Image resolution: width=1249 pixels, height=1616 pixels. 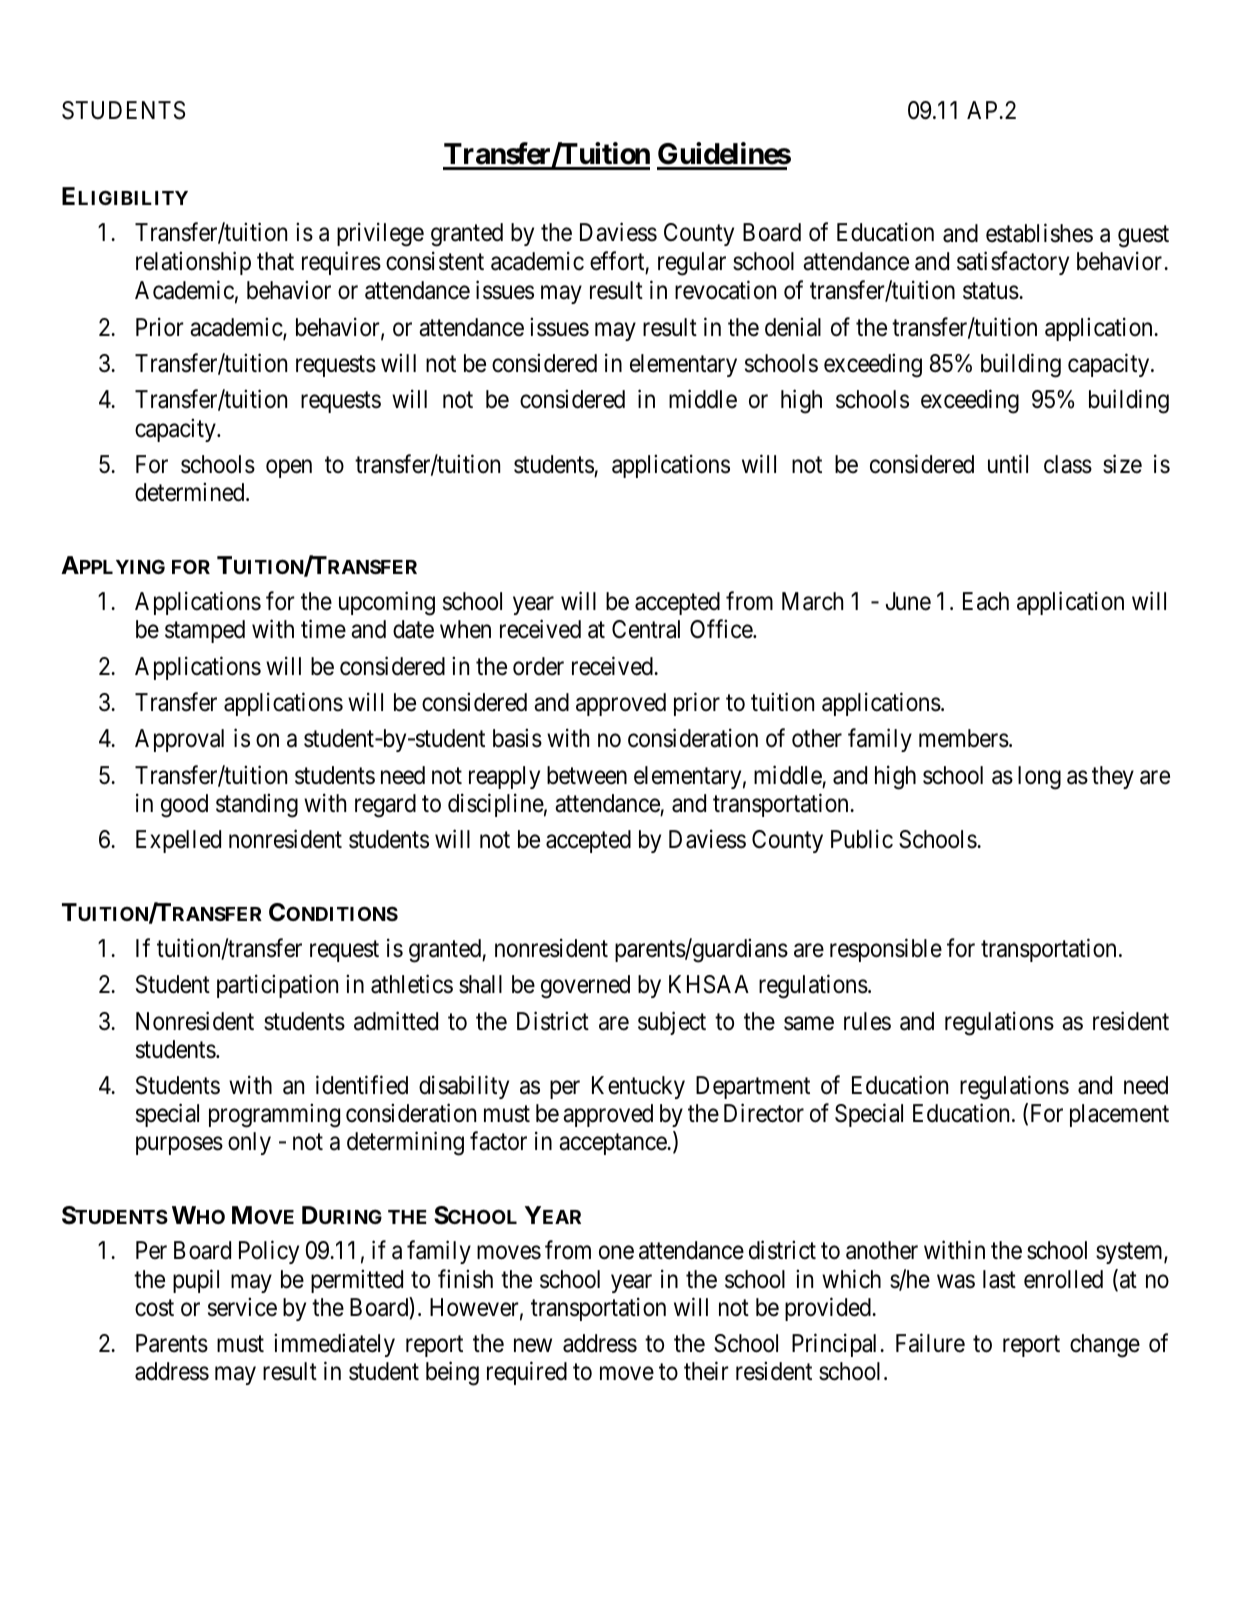 I want to click on Kentucky, so click(x=638, y=1087).
